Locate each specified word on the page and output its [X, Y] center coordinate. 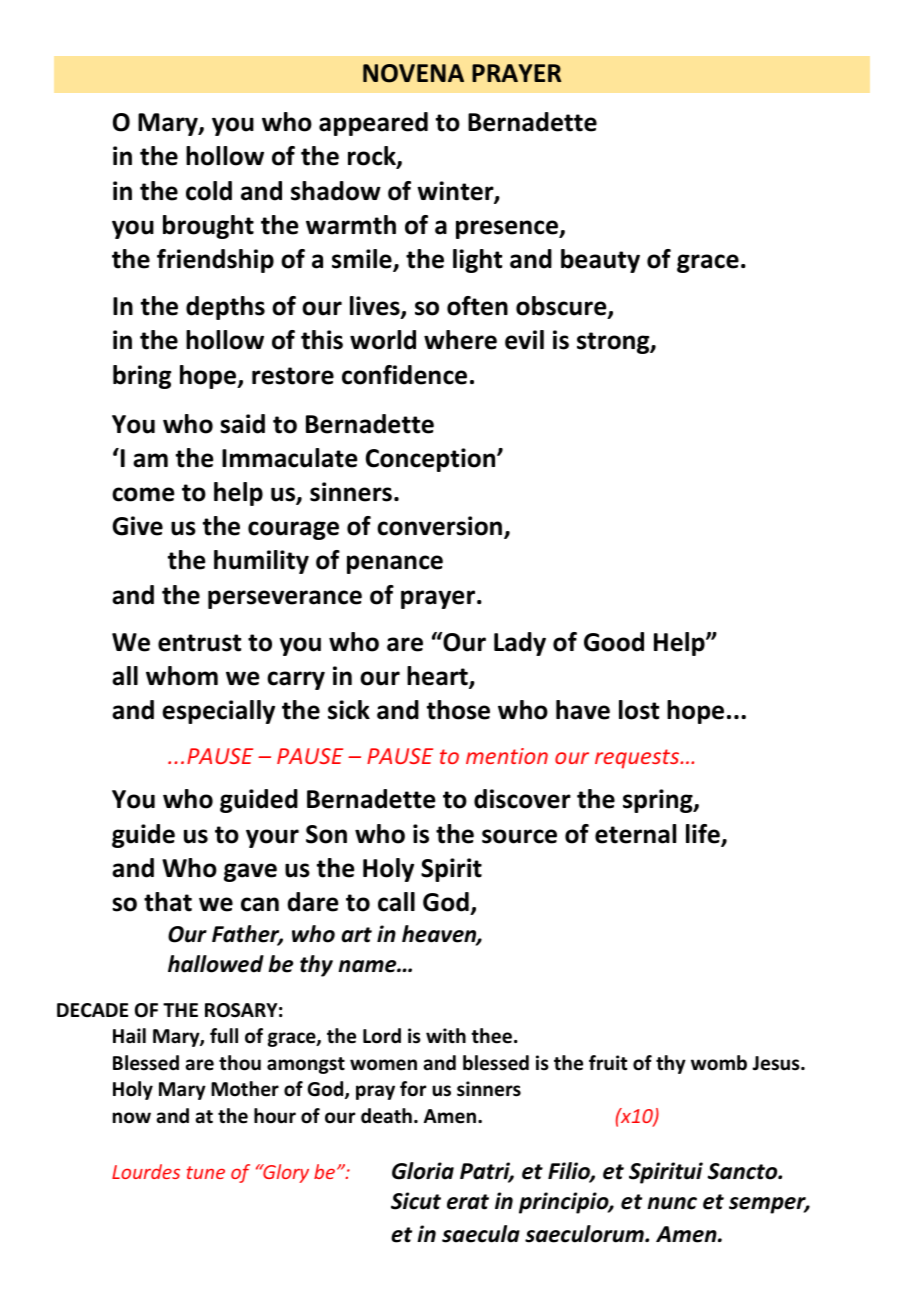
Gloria [423, 1171]
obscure [562, 307]
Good [614, 642]
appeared [373, 124]
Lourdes [146, 1171]
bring [142, 377]
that [168, 902]
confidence [404, 375]
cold [209, 191]
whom [182, 676]
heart [438, 677]
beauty [600, 261]
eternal [635, 834]
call [396, 902]
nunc [672, 1203]
